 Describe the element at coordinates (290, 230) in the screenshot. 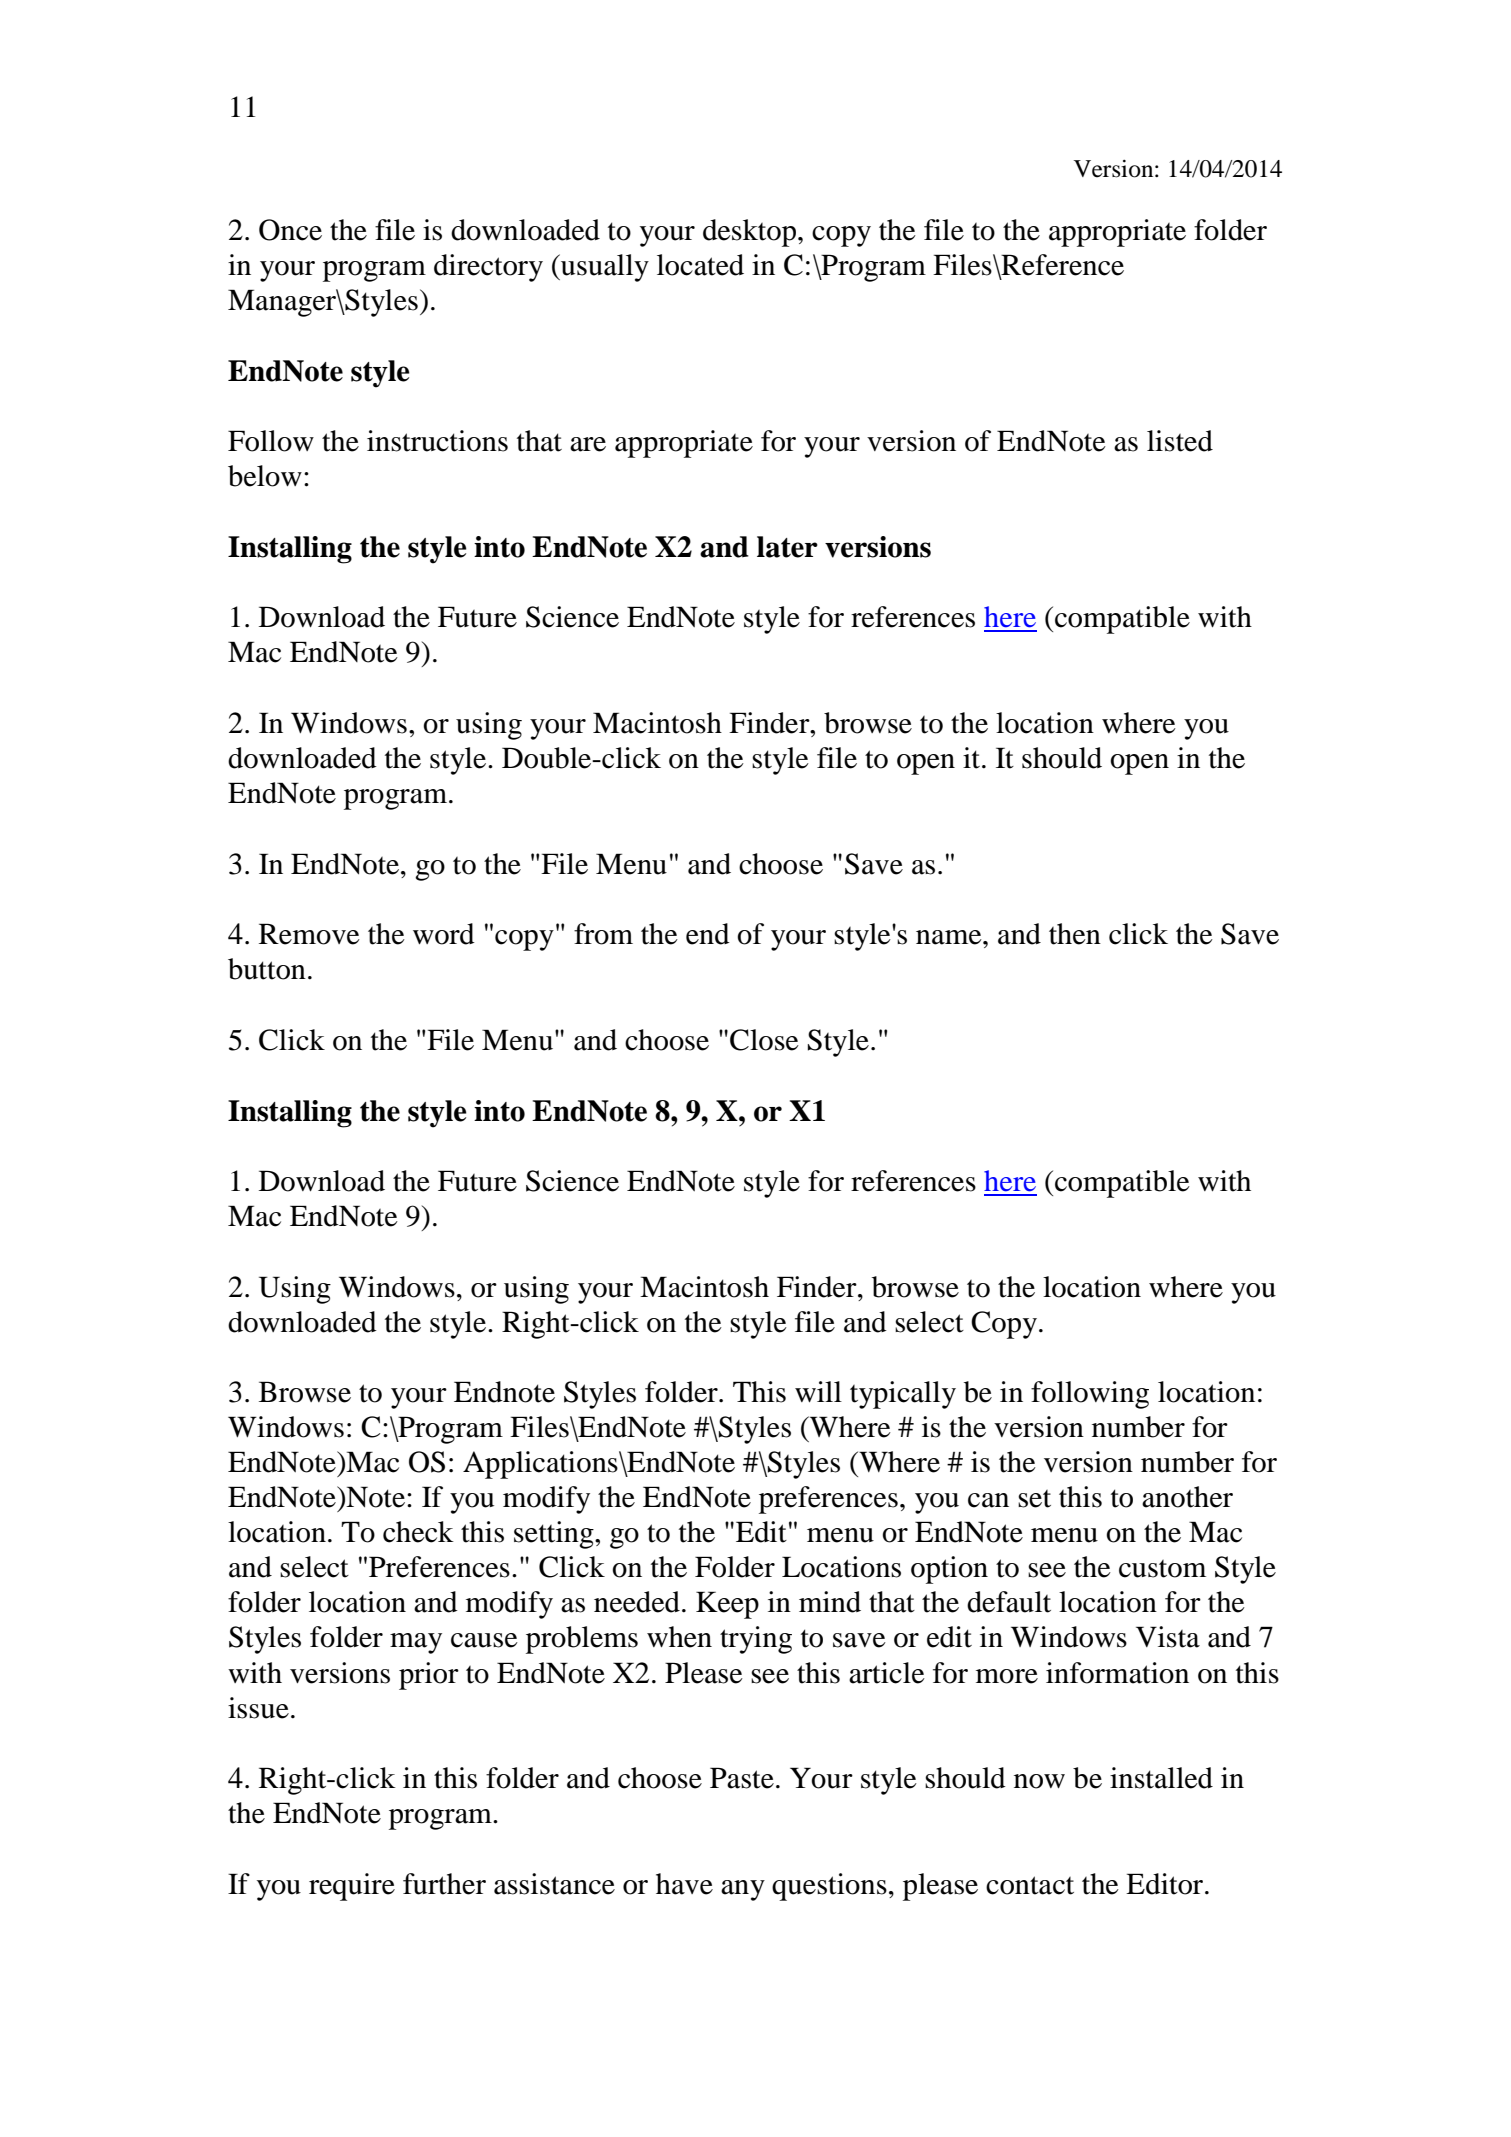

I see `Once` at that location.
